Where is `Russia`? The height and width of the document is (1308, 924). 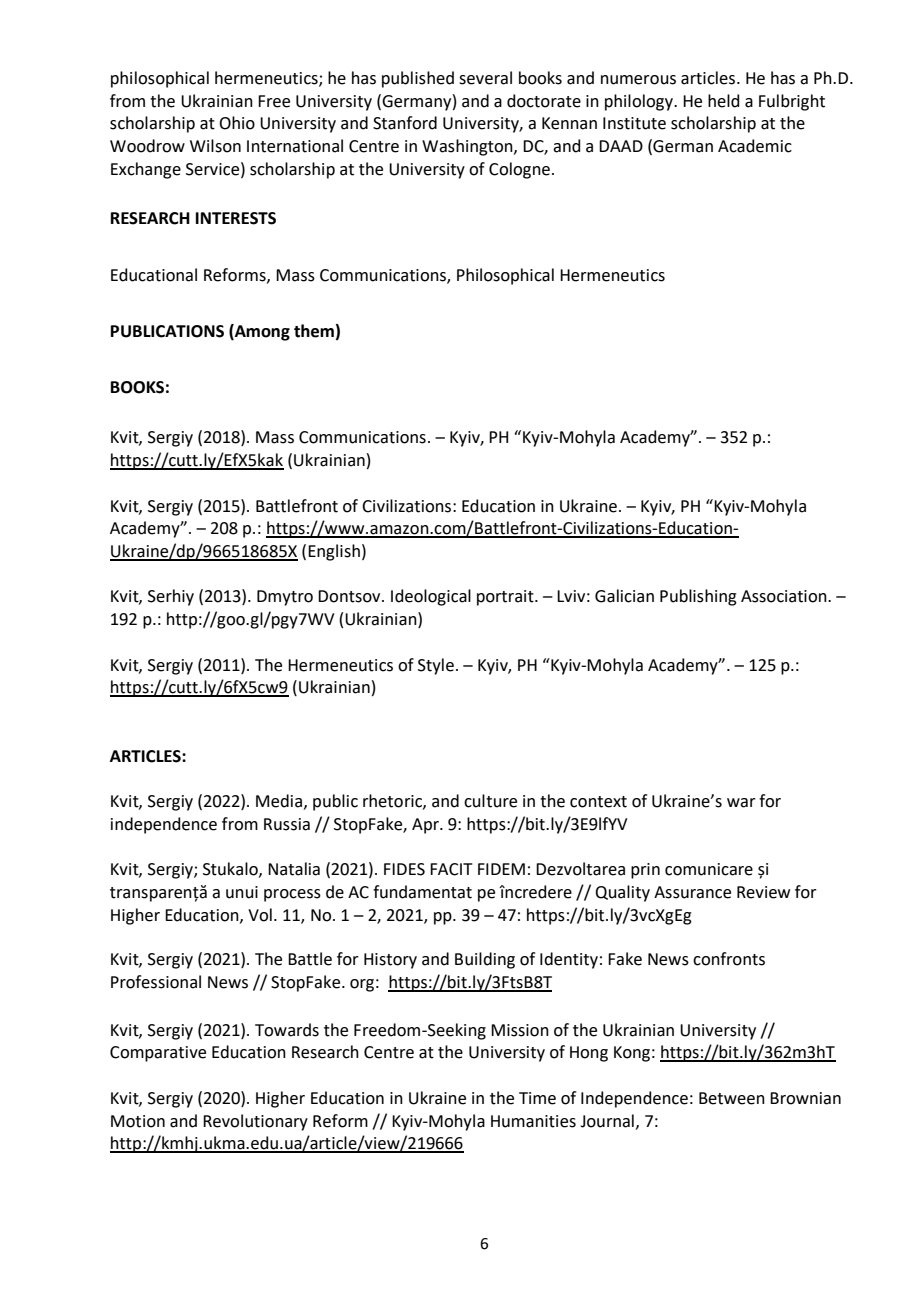
Russia is located at coordinates (287, 824).
